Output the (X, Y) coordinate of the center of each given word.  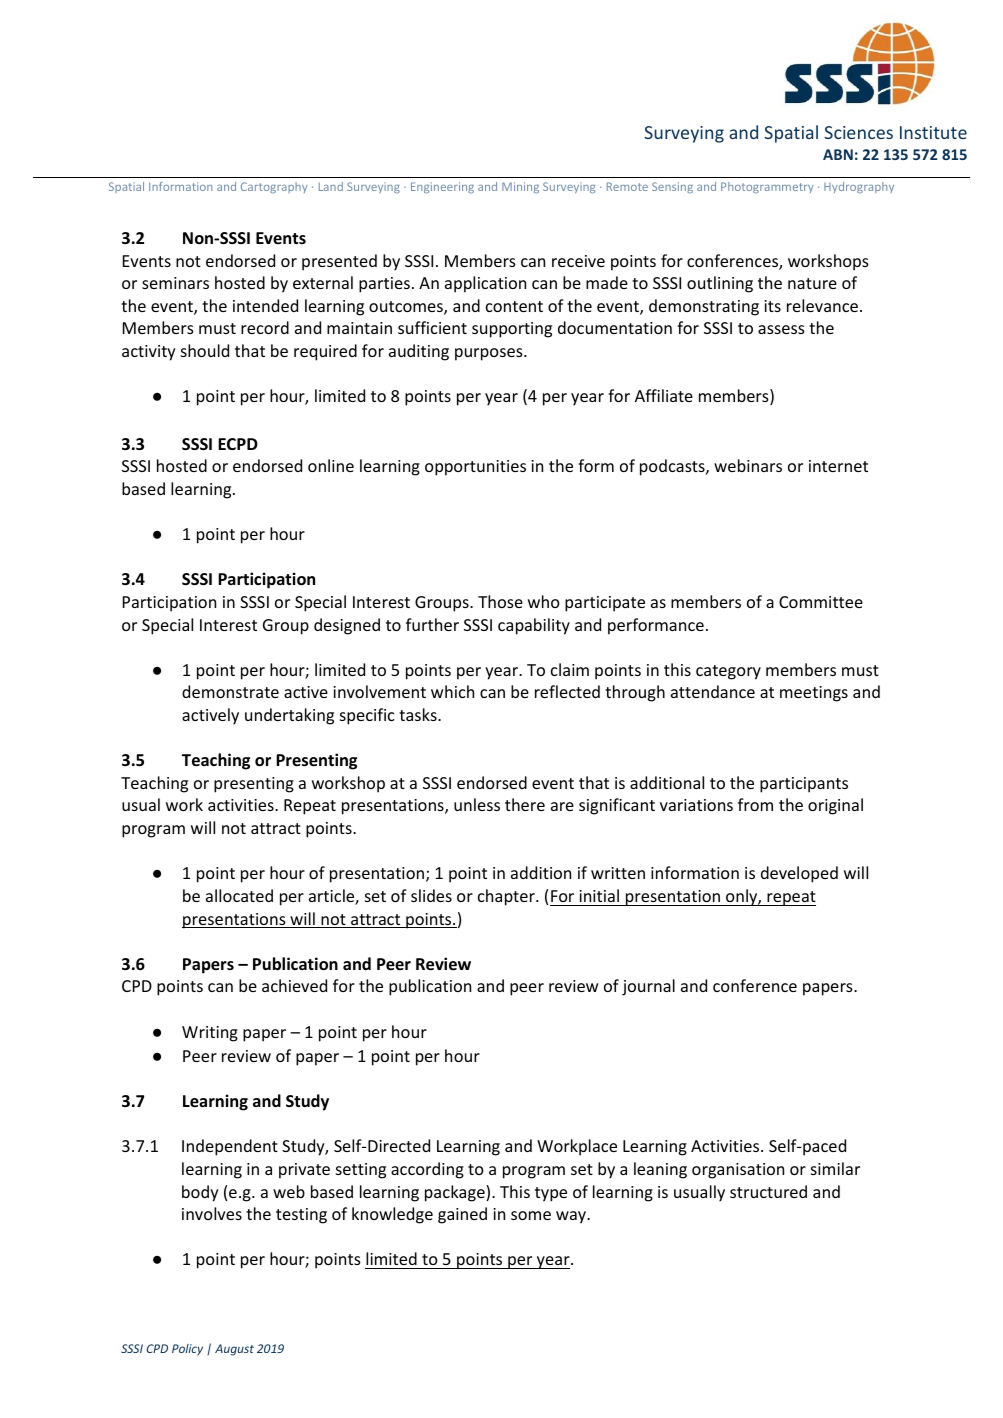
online (331, 465)
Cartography (274, 187)
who (544, 601)
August (234, 1350)
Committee (821, 602)
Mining (520, 187)
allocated (239, 895)
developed (799, 874)
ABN (838, 154)
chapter (507, 897)
